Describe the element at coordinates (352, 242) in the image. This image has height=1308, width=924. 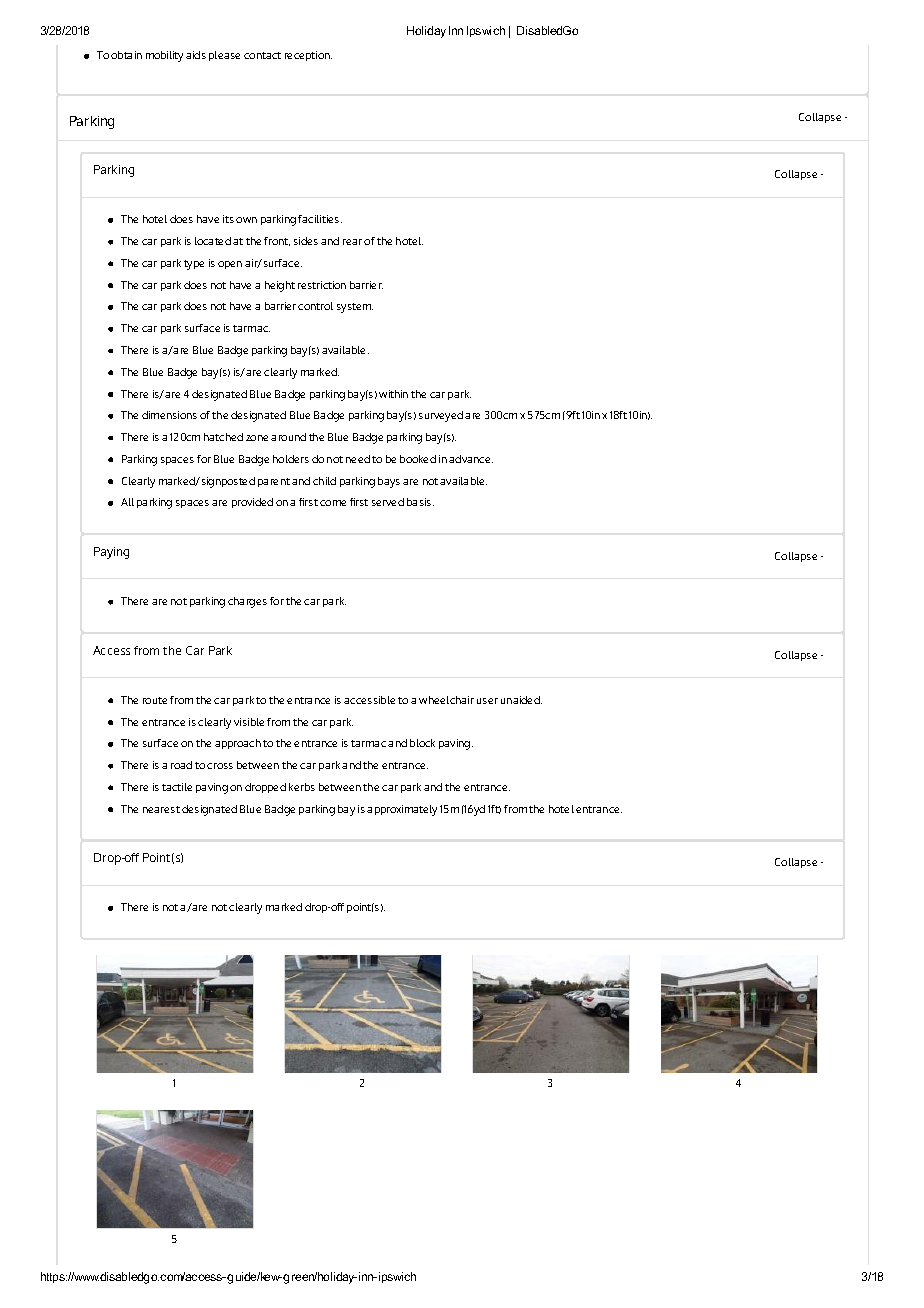
I see `rear` at that location.
